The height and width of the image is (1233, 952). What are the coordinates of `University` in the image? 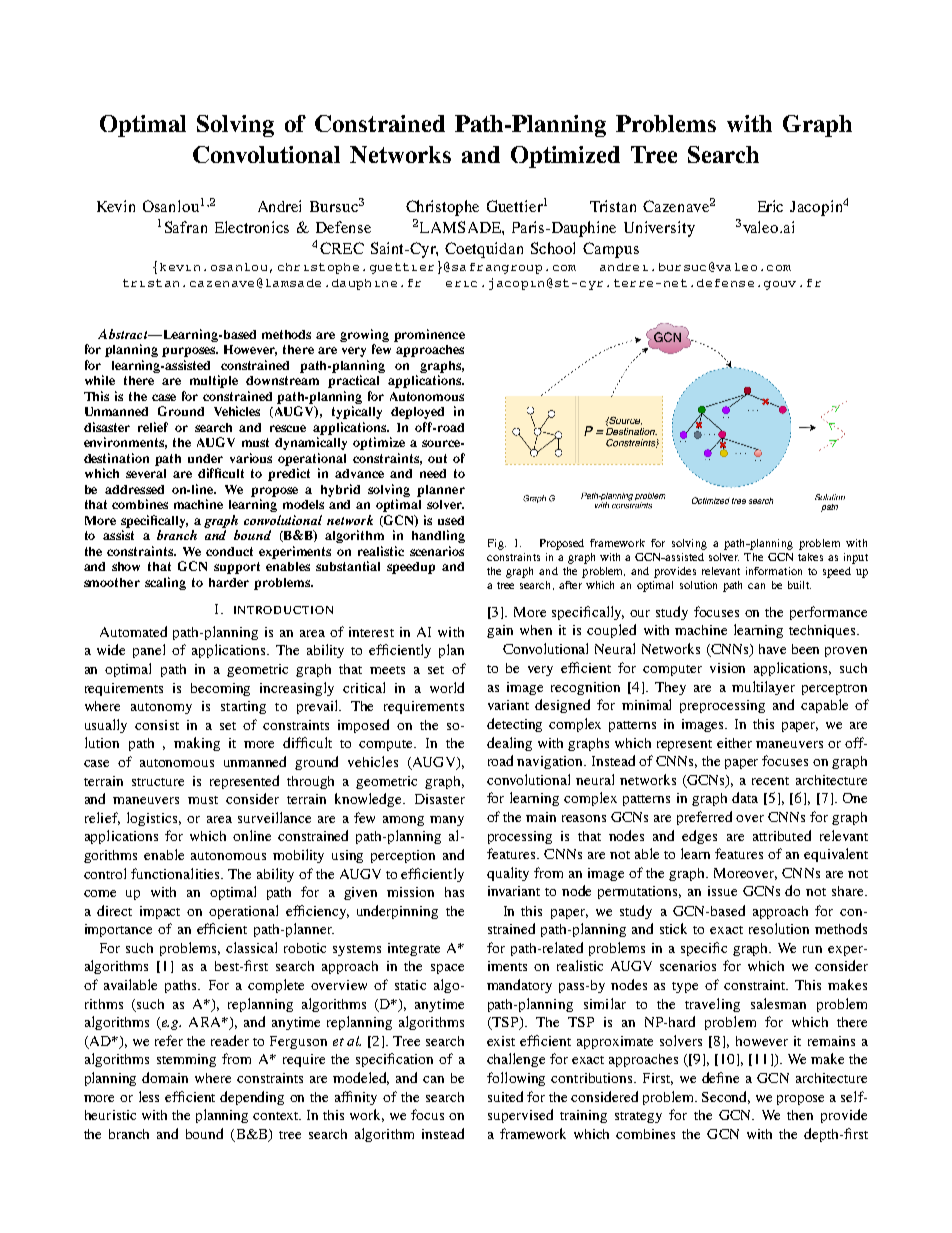 It's located at (659, 229).
